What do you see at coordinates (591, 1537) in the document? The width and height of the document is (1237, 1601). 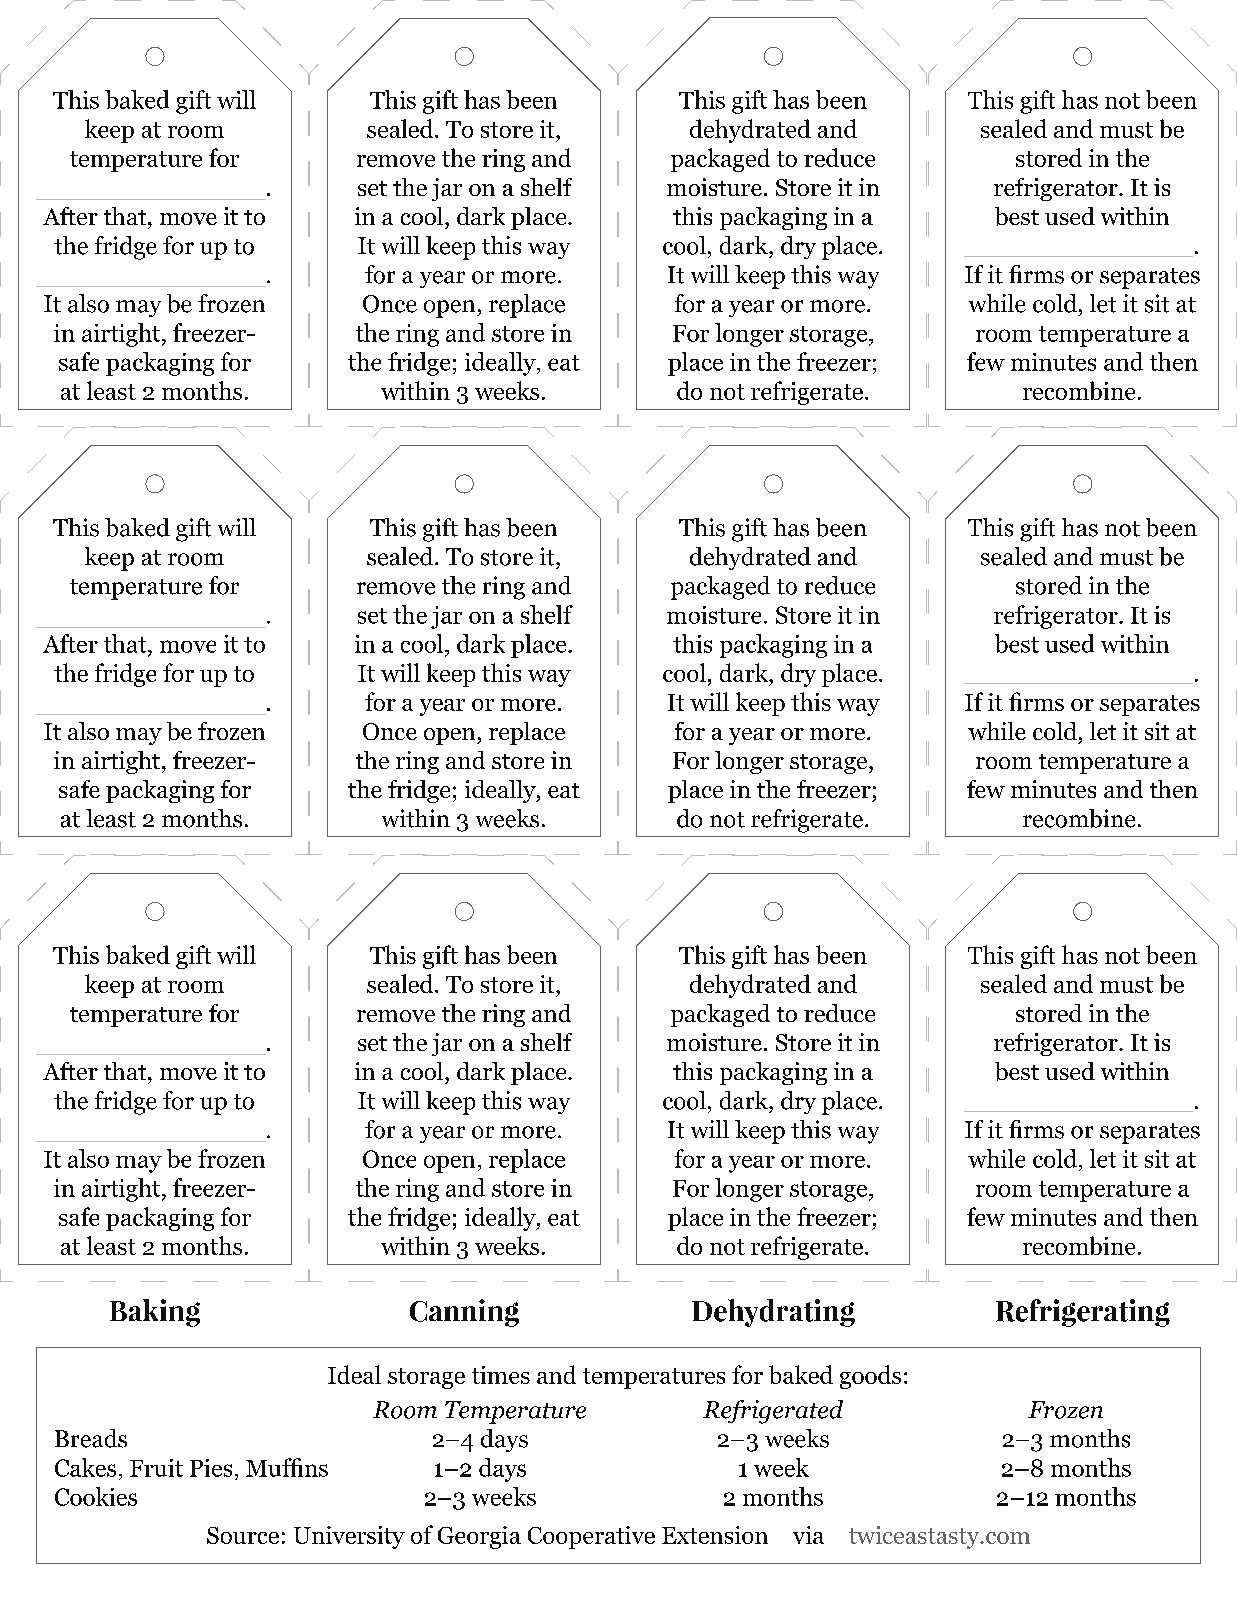 I see `Cooperative` at bounding box center [591, 1537].
